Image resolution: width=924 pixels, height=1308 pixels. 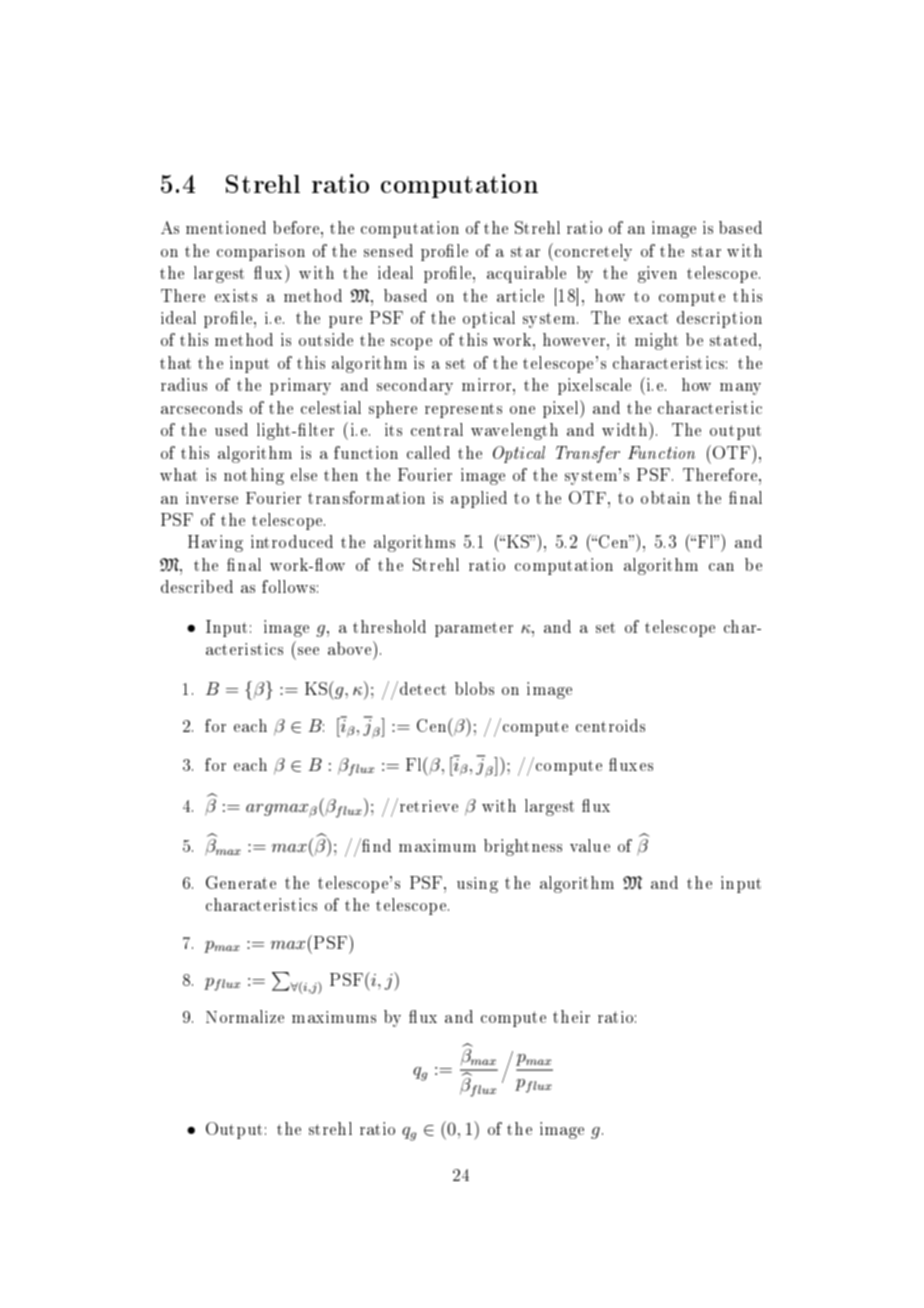 I want to click on Generate, so click(x=241, y=882).
